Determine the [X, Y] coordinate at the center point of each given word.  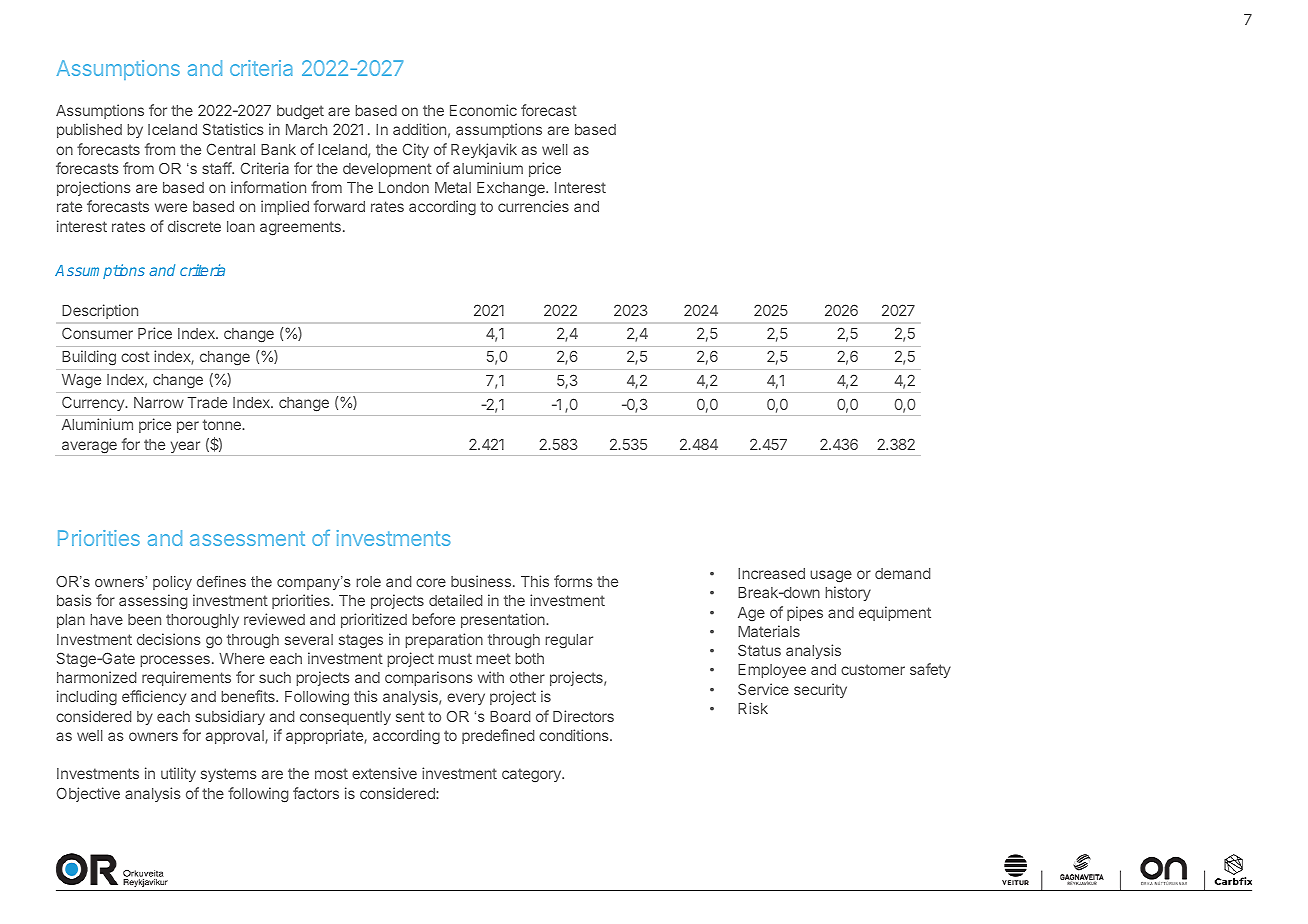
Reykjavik [484, 150]
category [532, 775]
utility [178, 774]
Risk [753, 708]
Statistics [233, 129]
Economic [483, 110]
